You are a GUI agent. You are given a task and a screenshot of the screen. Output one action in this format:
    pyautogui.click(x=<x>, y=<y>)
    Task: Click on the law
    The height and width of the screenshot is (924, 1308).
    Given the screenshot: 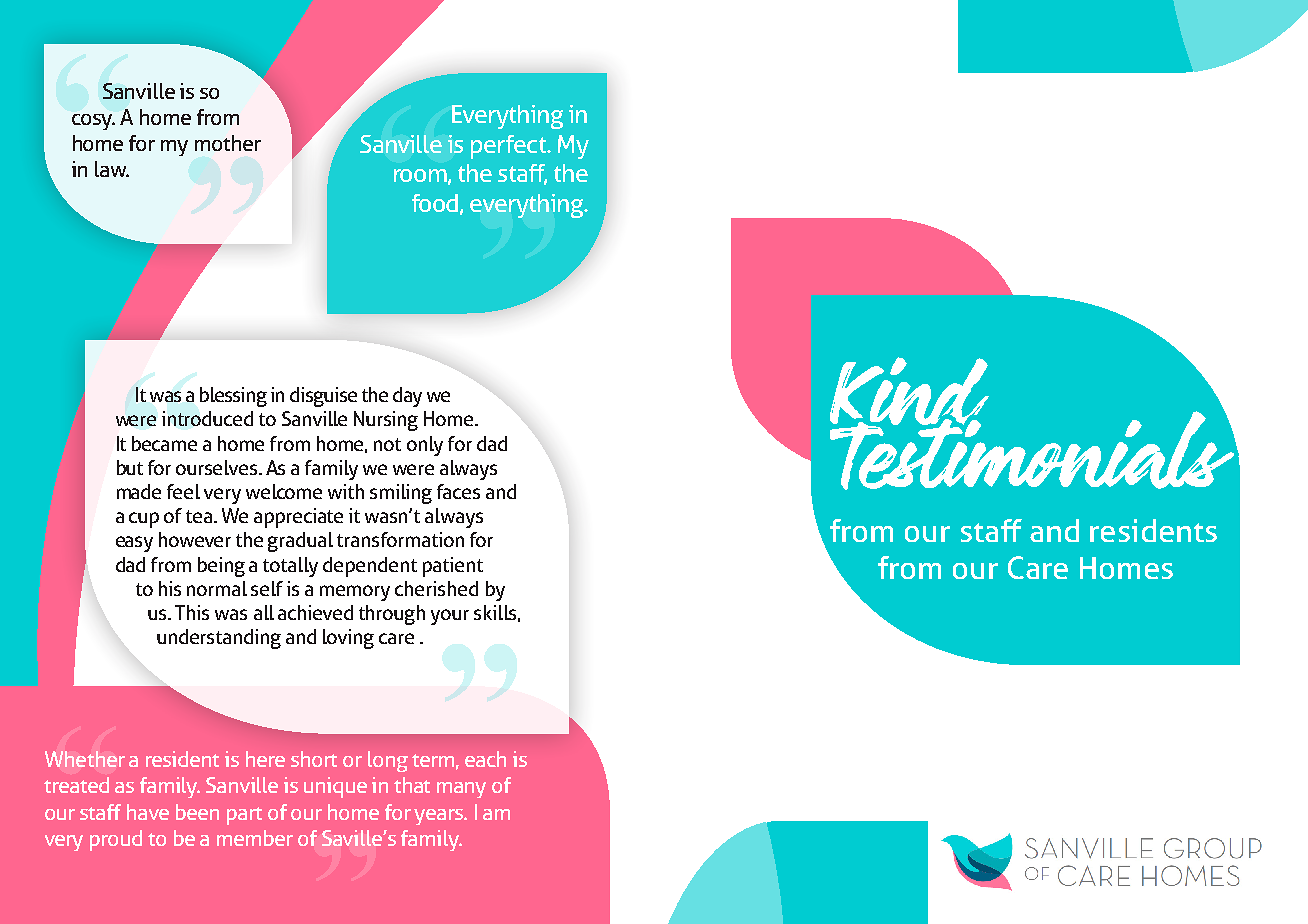 What is the action you would take?
    pyautogui.click(x=111, y=169)
